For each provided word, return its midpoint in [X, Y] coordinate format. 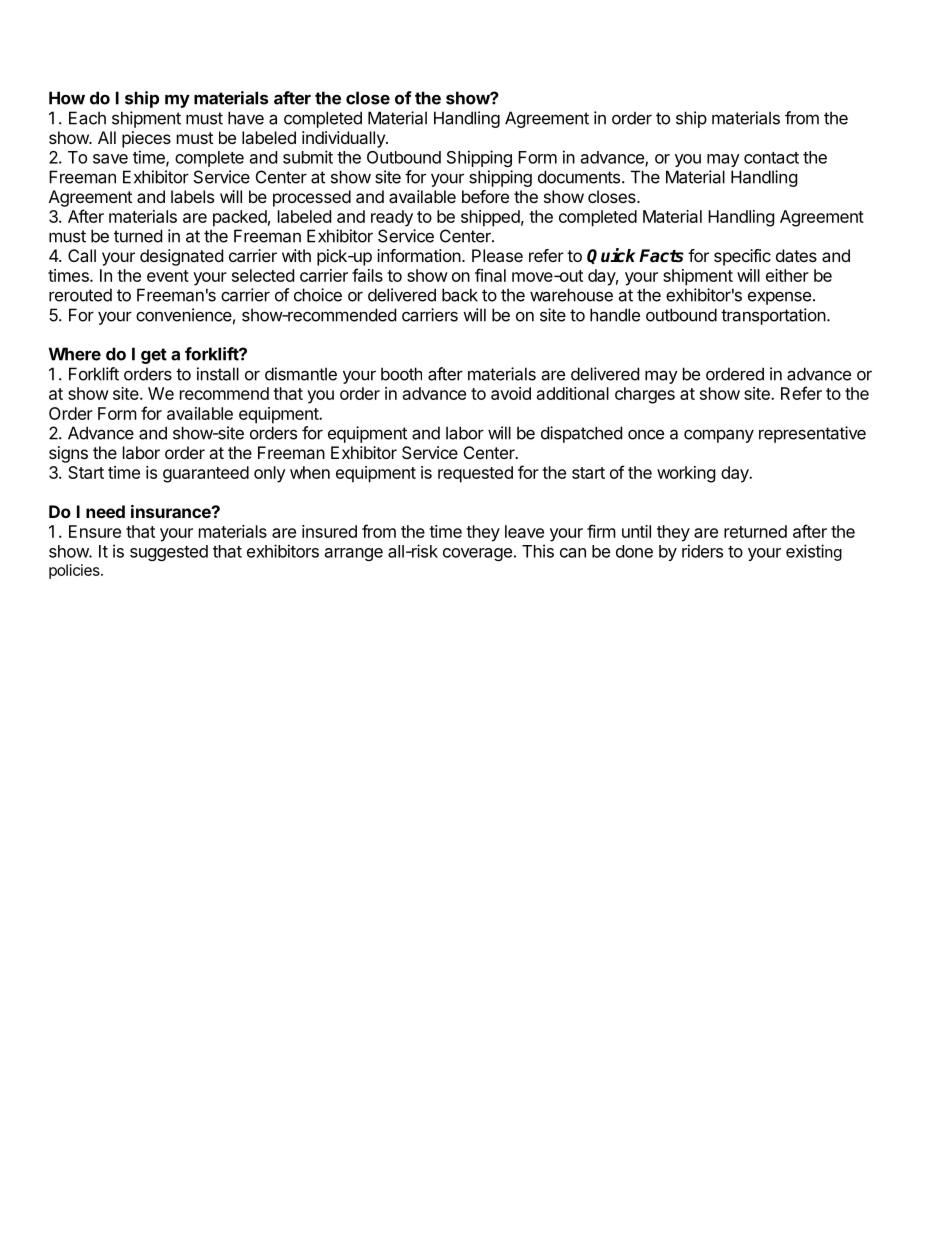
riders [702, 551]
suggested [169, 553]
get [154, 356]
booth [401, 374]
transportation [773, 316]
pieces [146, 139]
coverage [477, 554]
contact [771, 158]
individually [344, 139]
